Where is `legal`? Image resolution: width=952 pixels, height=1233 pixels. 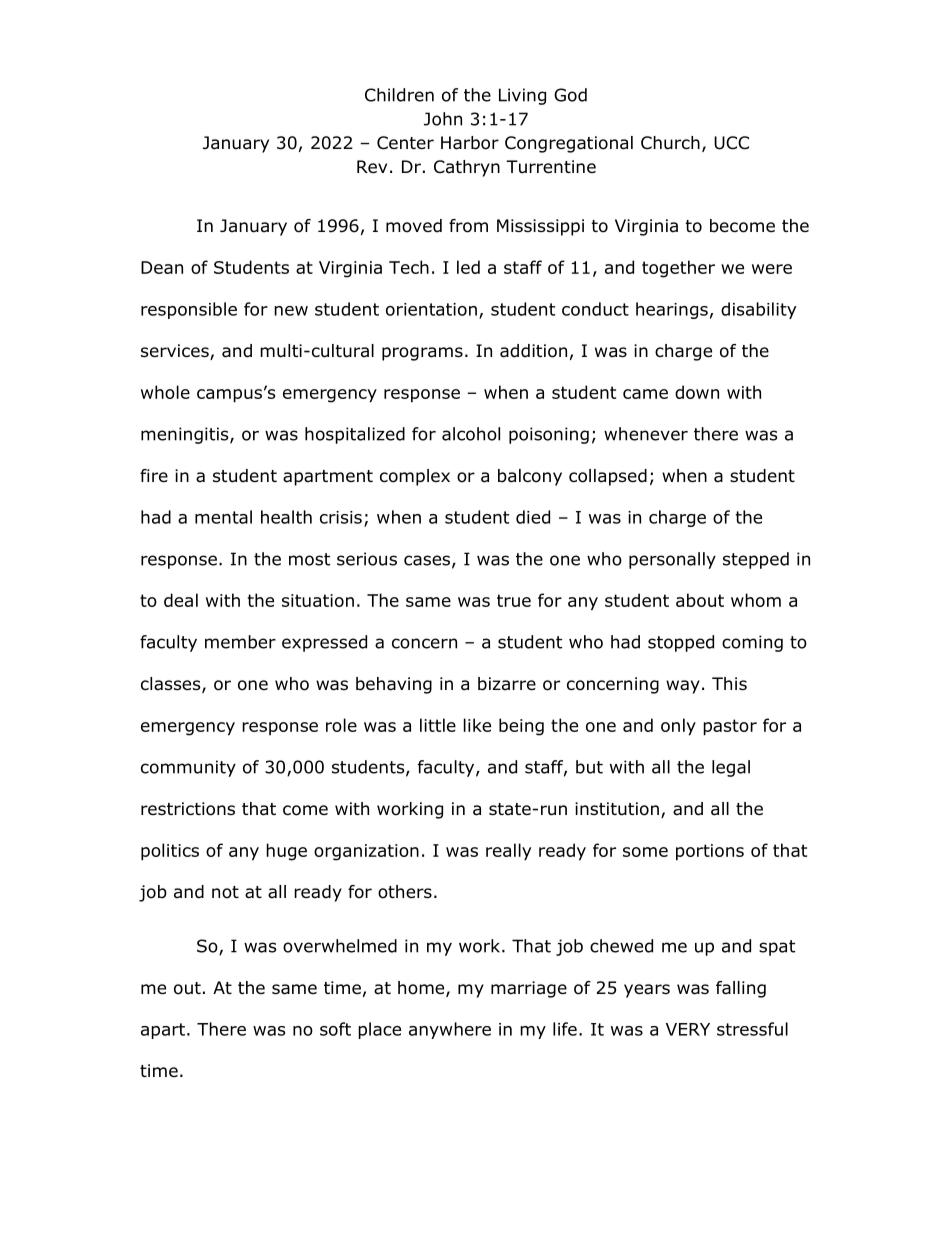
legal is located at coordinates (731, 768).
